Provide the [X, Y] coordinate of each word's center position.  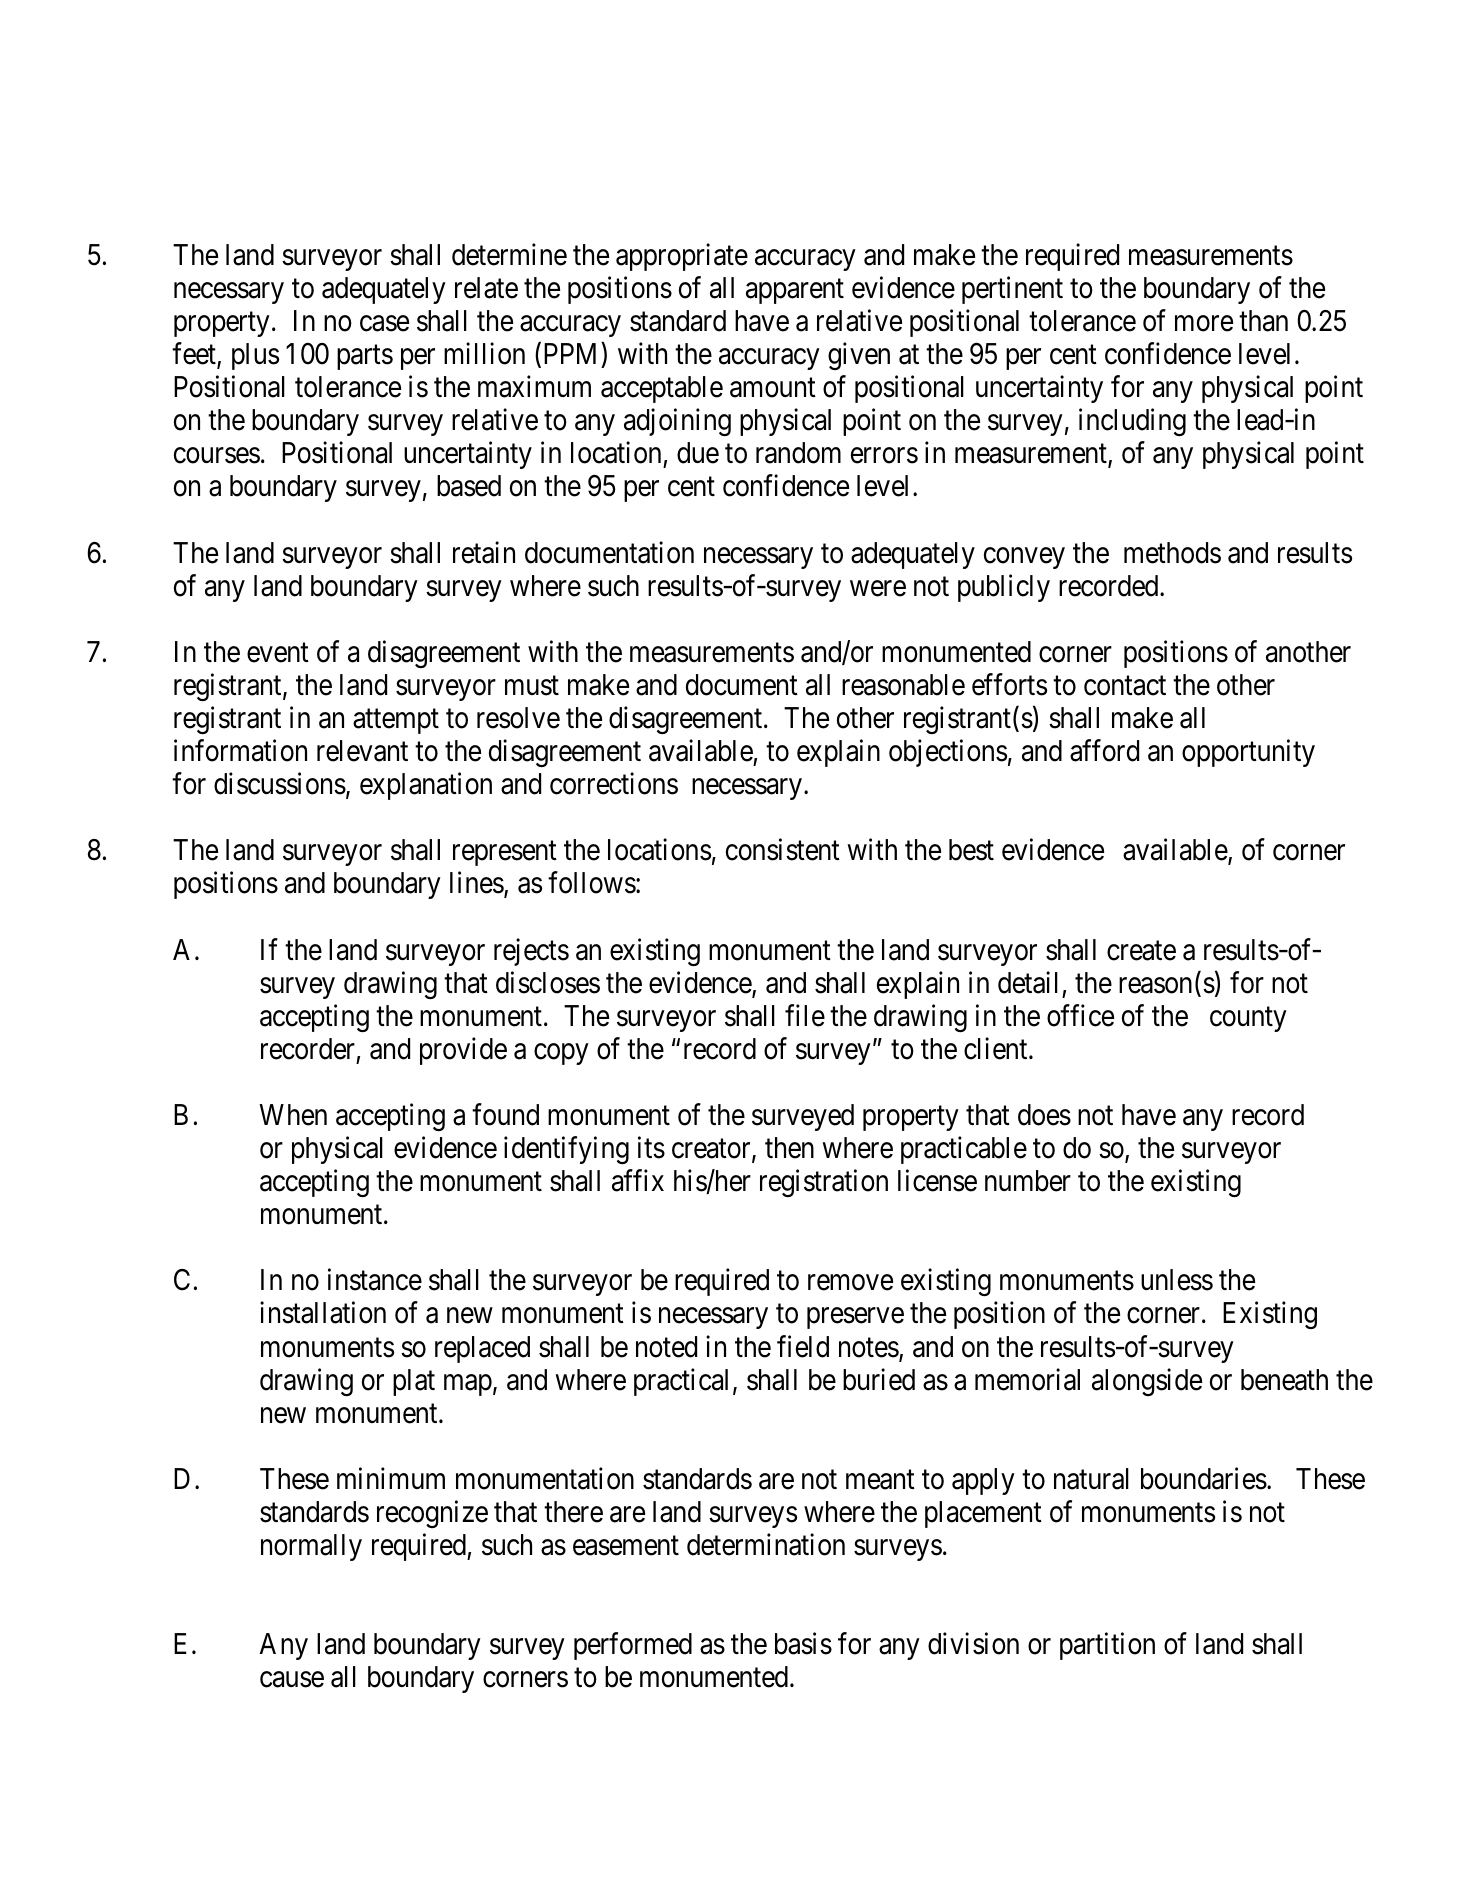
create [1141, 951]
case [384, 324]
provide [463, 1051]
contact [1125, 686]
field [803, 1346]
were [878, 588]
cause [292, 1680]
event [278, 653]
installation [323, 1313]
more [1204, 324]
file [805, 1015]
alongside [1147, 1382]
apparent [795, 291]
